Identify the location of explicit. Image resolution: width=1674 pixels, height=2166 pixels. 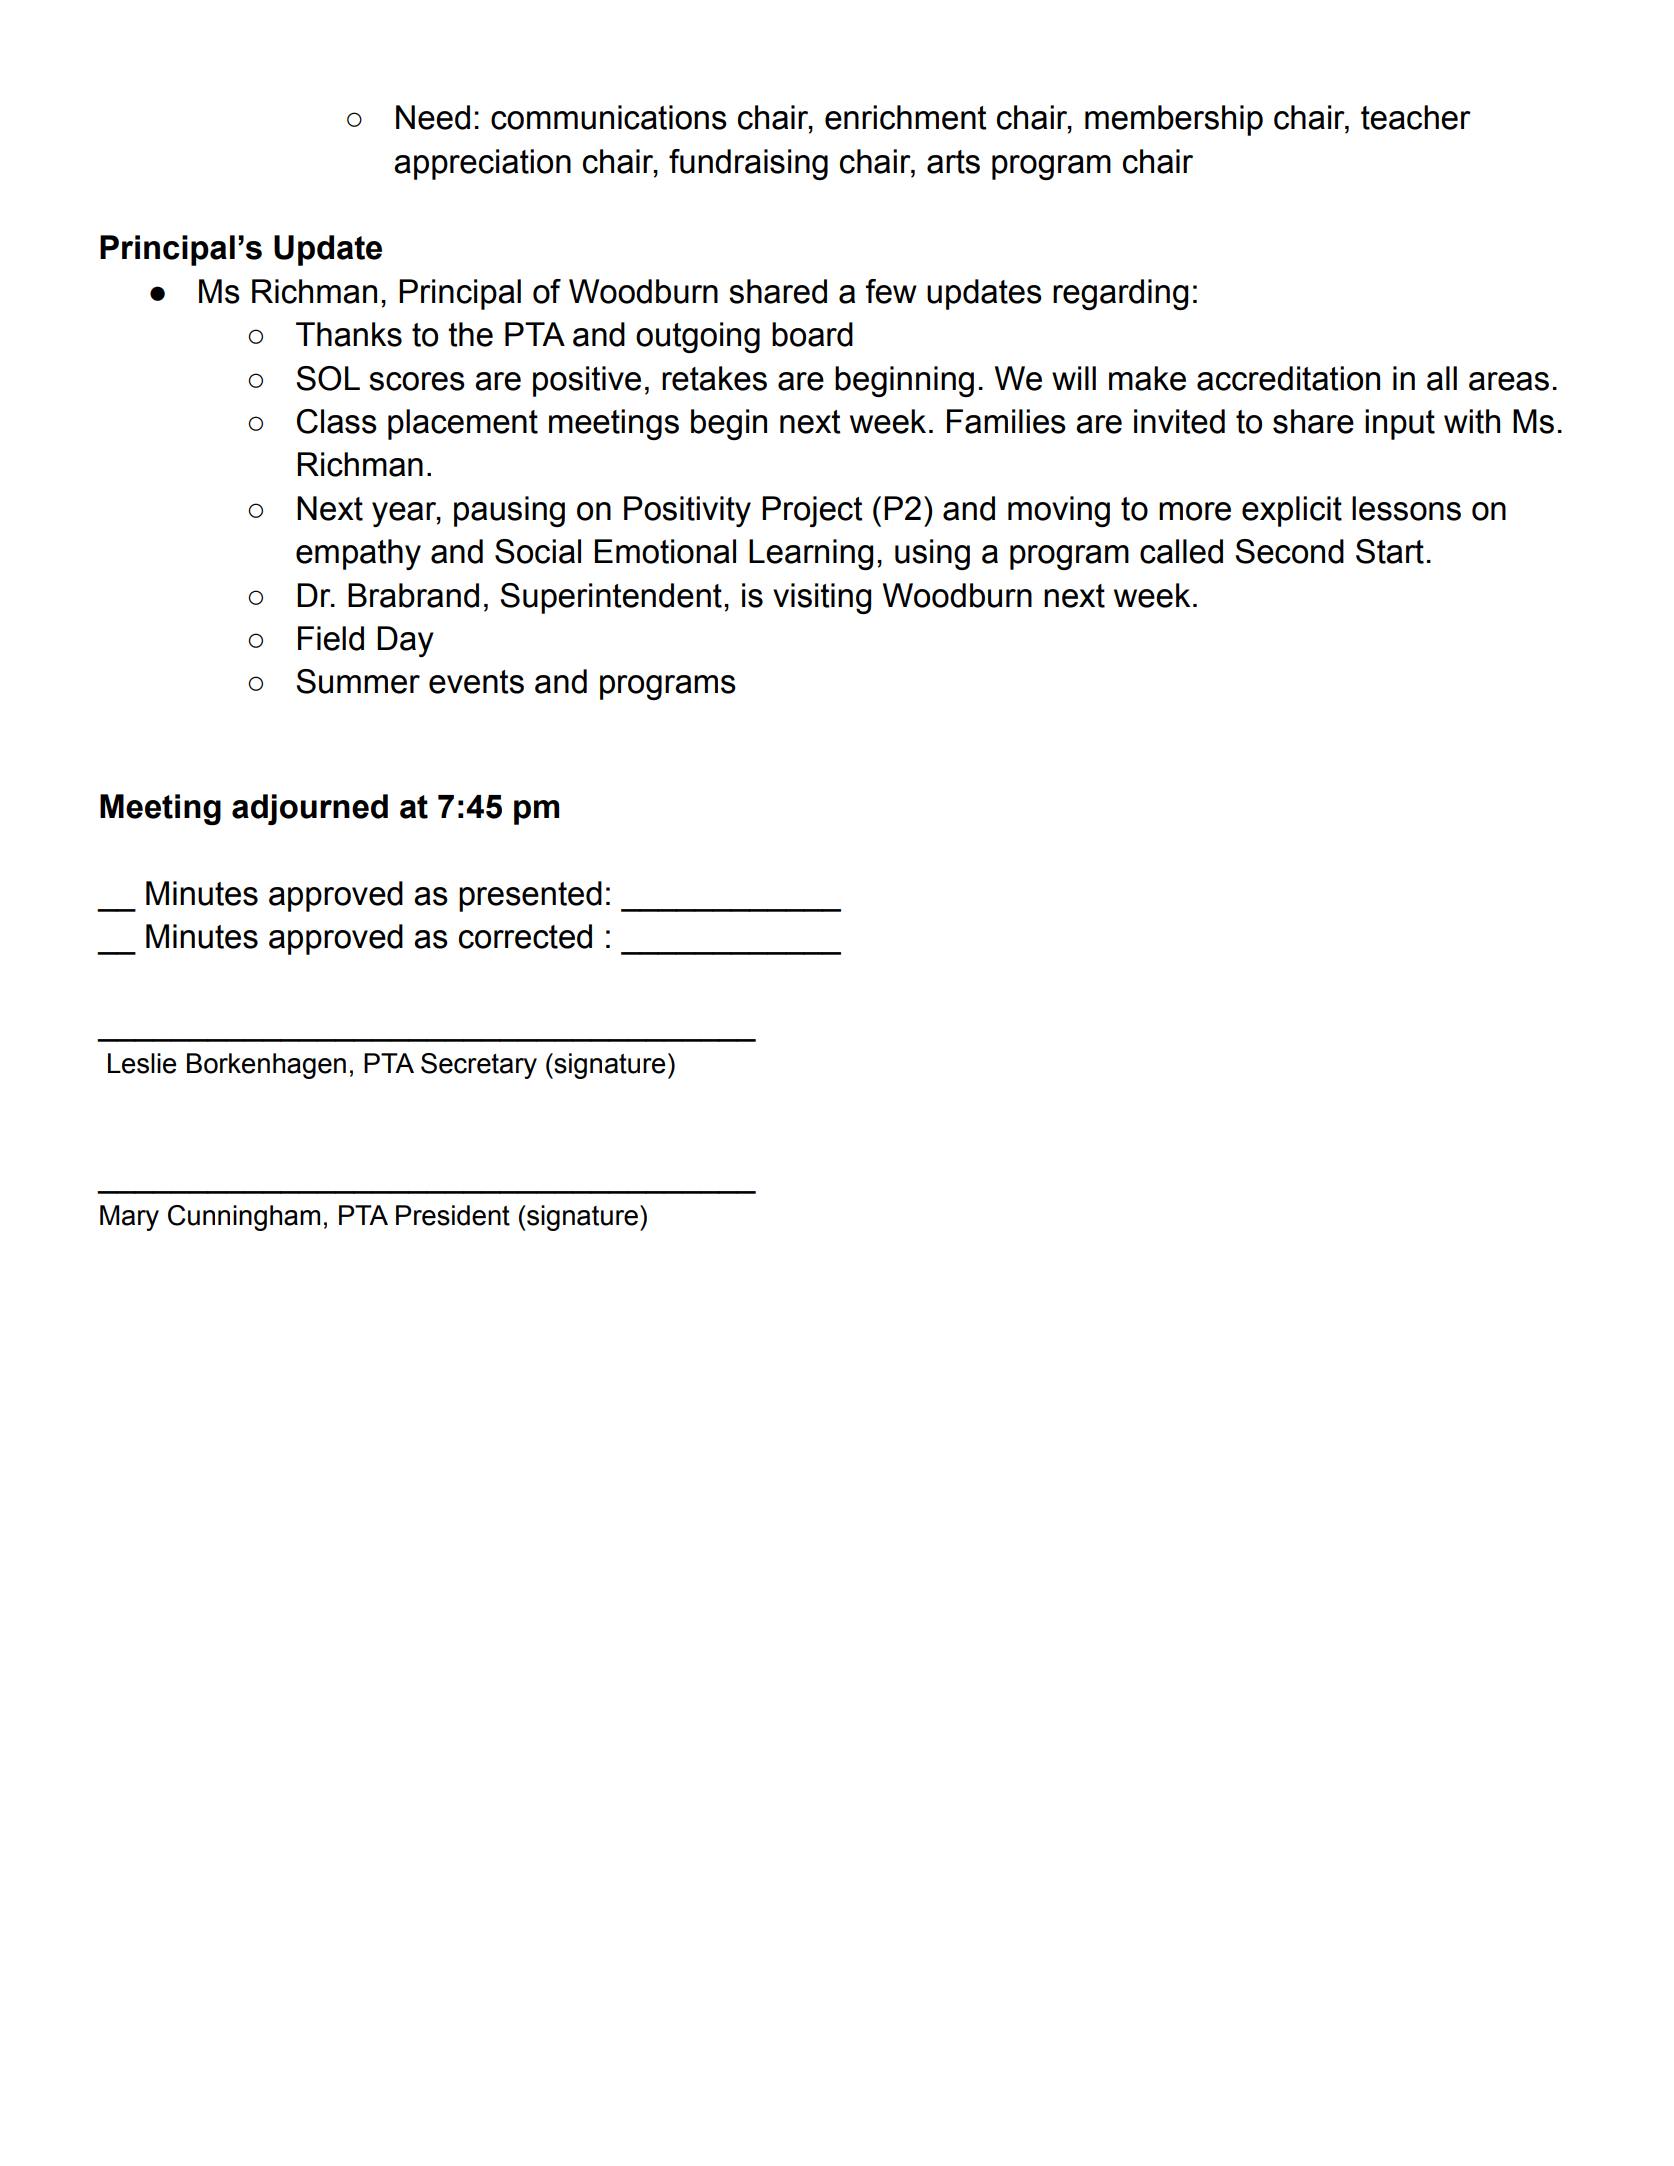
(1292, 511).
